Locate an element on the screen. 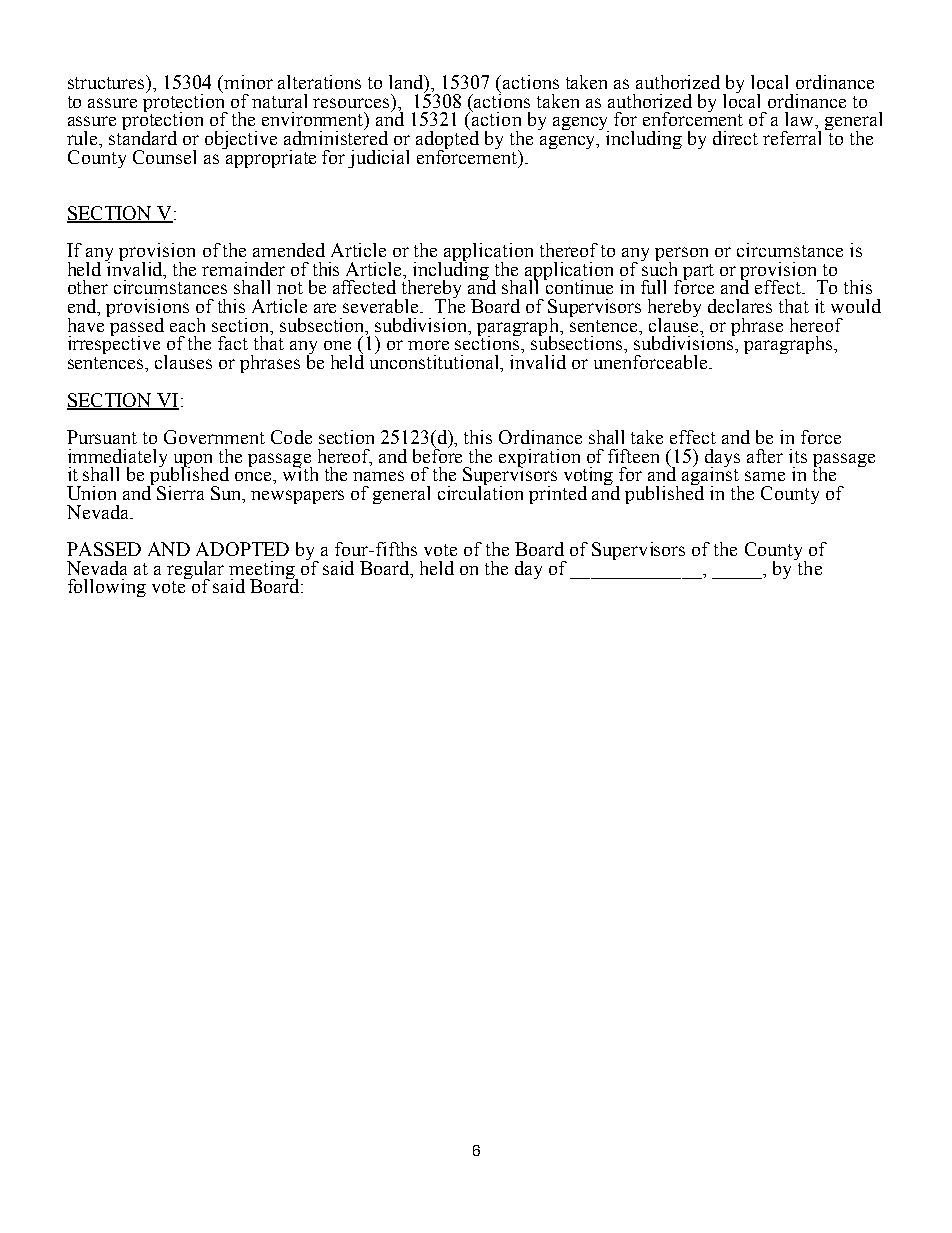 The height and width of the screenshot is (1233, 952). amended is located at coordinates (289, 250).
